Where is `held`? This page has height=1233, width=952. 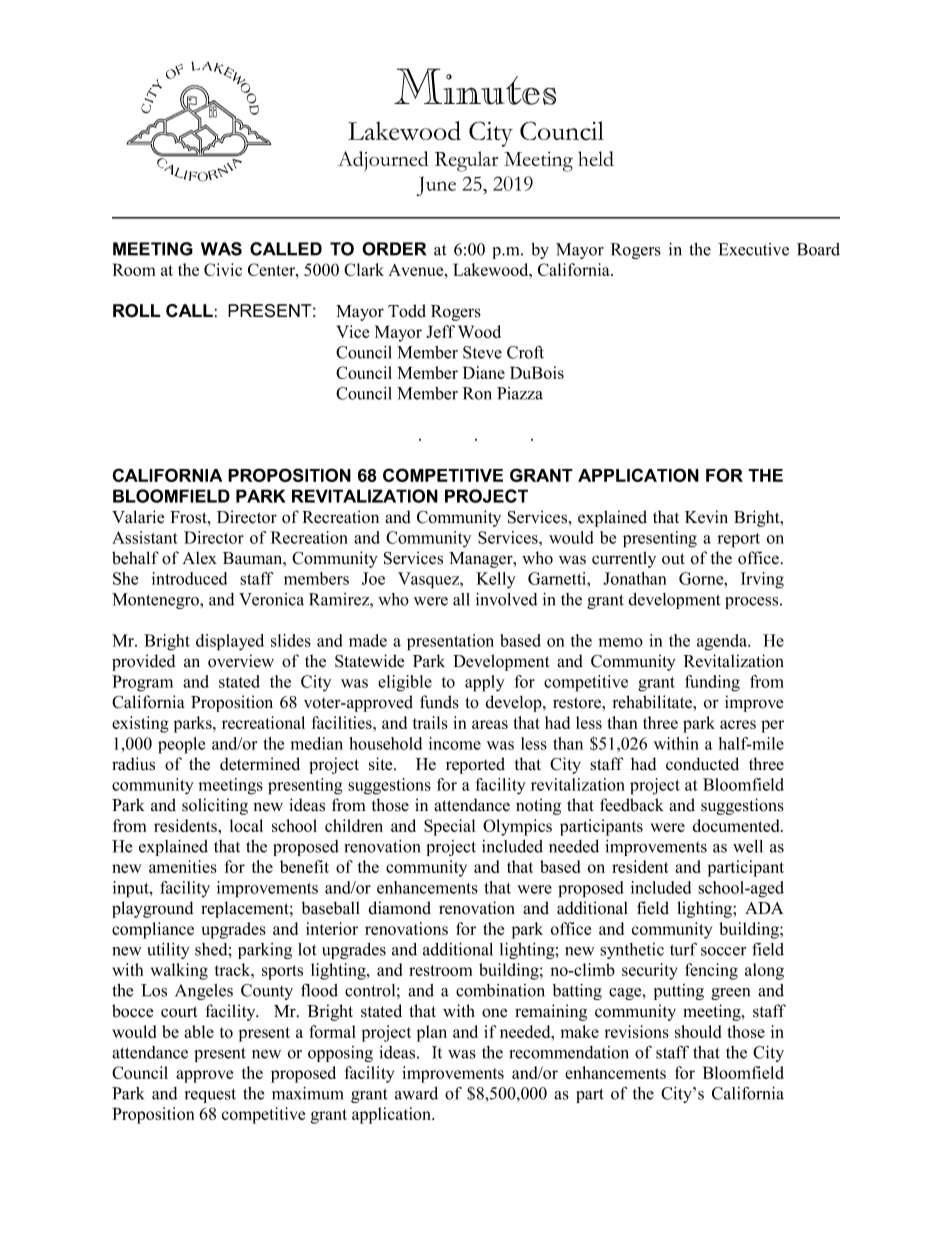
held is located at coordinates (596, 158).
